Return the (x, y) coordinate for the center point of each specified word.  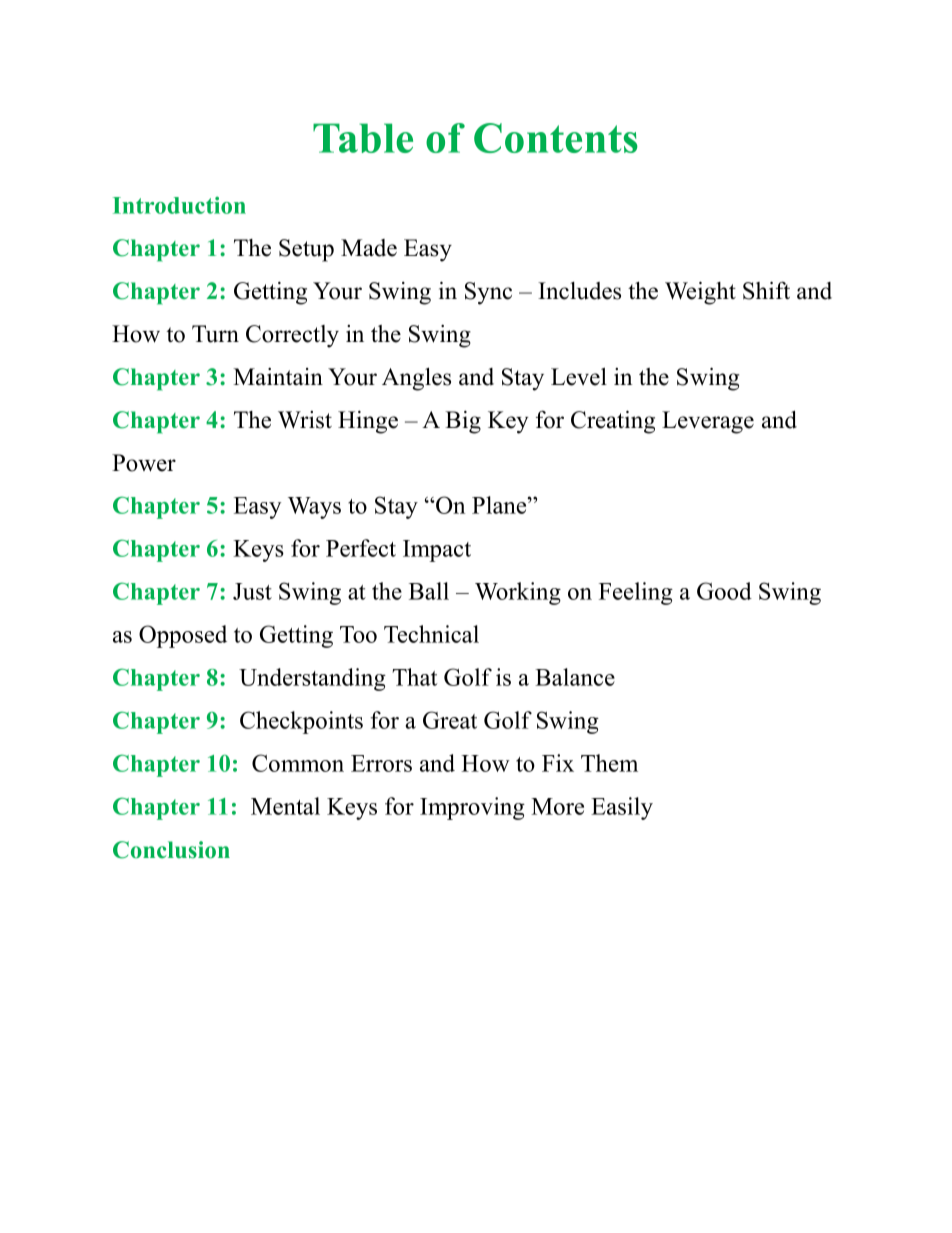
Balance (575, 677)
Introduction (179, 205)
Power (144, 463)
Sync (488, 293)
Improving (472, 808)
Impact (437, 551)
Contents (556, 138)
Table (363, 138)
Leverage (708, 422)
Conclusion (171, 850)
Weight (700, 293)
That (414, 677)
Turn (215, 334)
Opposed (183, 636)
